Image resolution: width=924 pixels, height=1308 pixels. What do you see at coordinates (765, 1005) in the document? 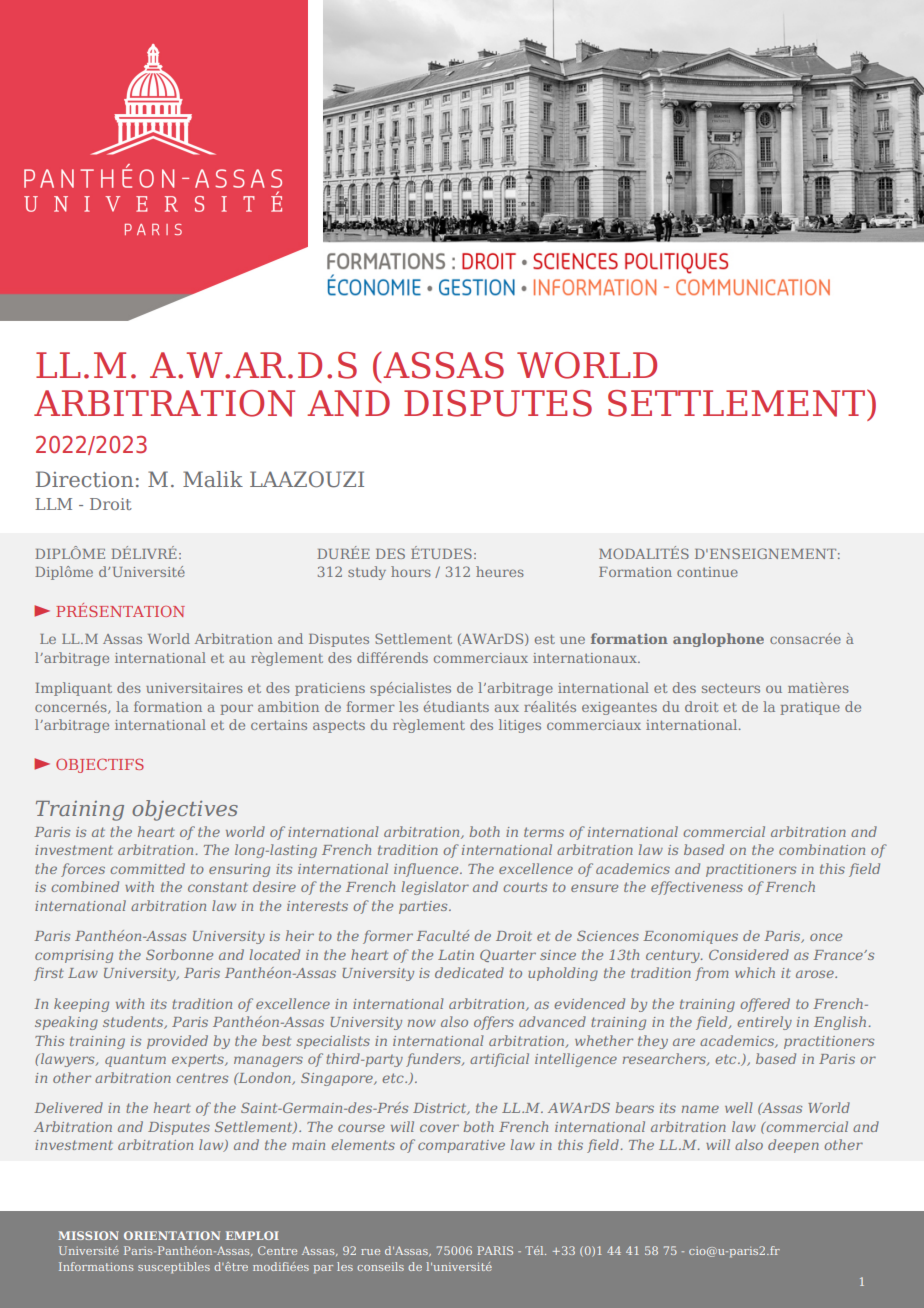
I see `offered` at bounding box center [765, 1005].
